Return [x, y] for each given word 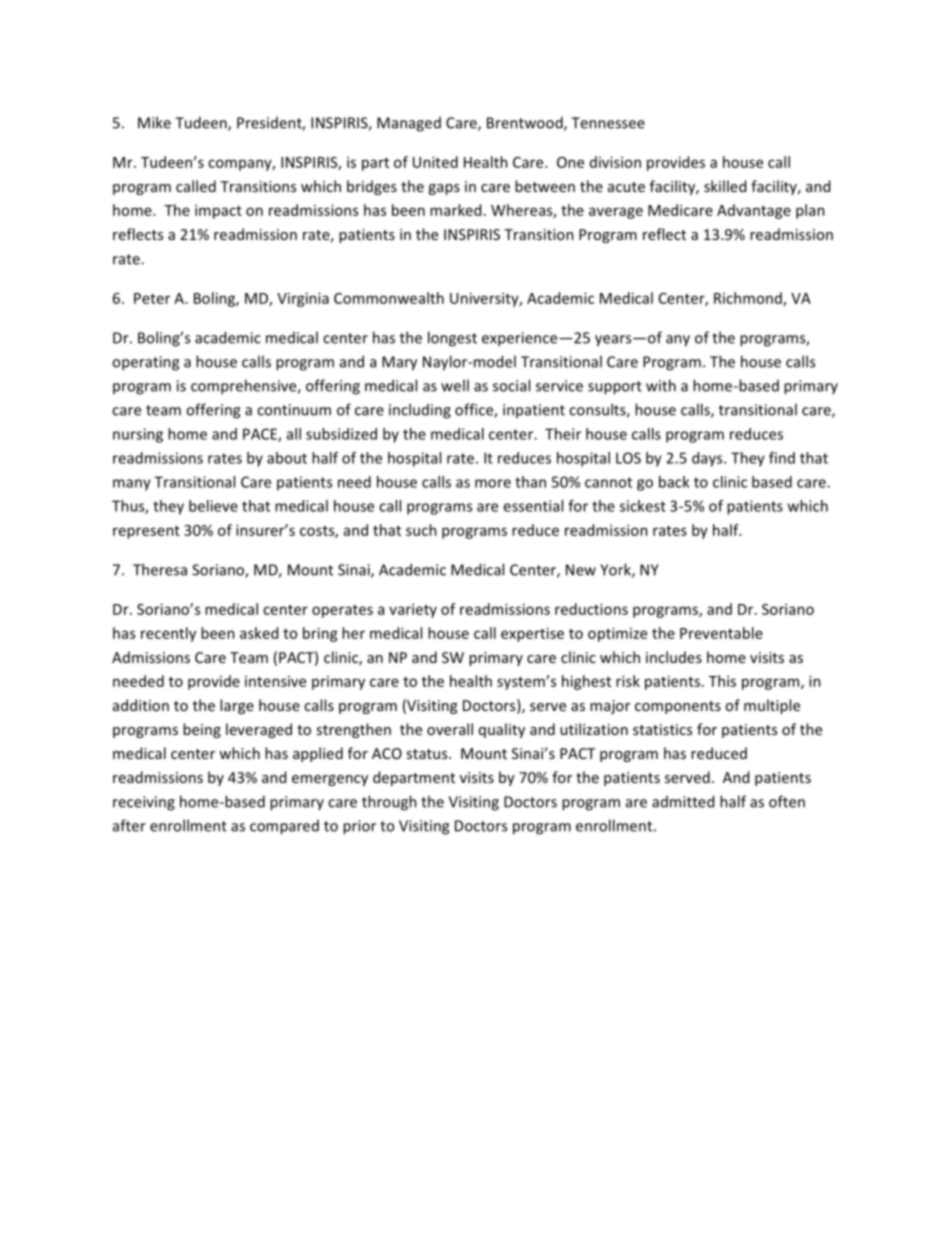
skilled [725, 186]
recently [168, 634]
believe [213, 506]
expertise [532, 634]
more [493, 483]
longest [452, 339]
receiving [144, 803]
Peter [152, 298]
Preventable [721, 633]
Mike [154, 122]
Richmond [749, 299]
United [435, 162]
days [708, 459]
